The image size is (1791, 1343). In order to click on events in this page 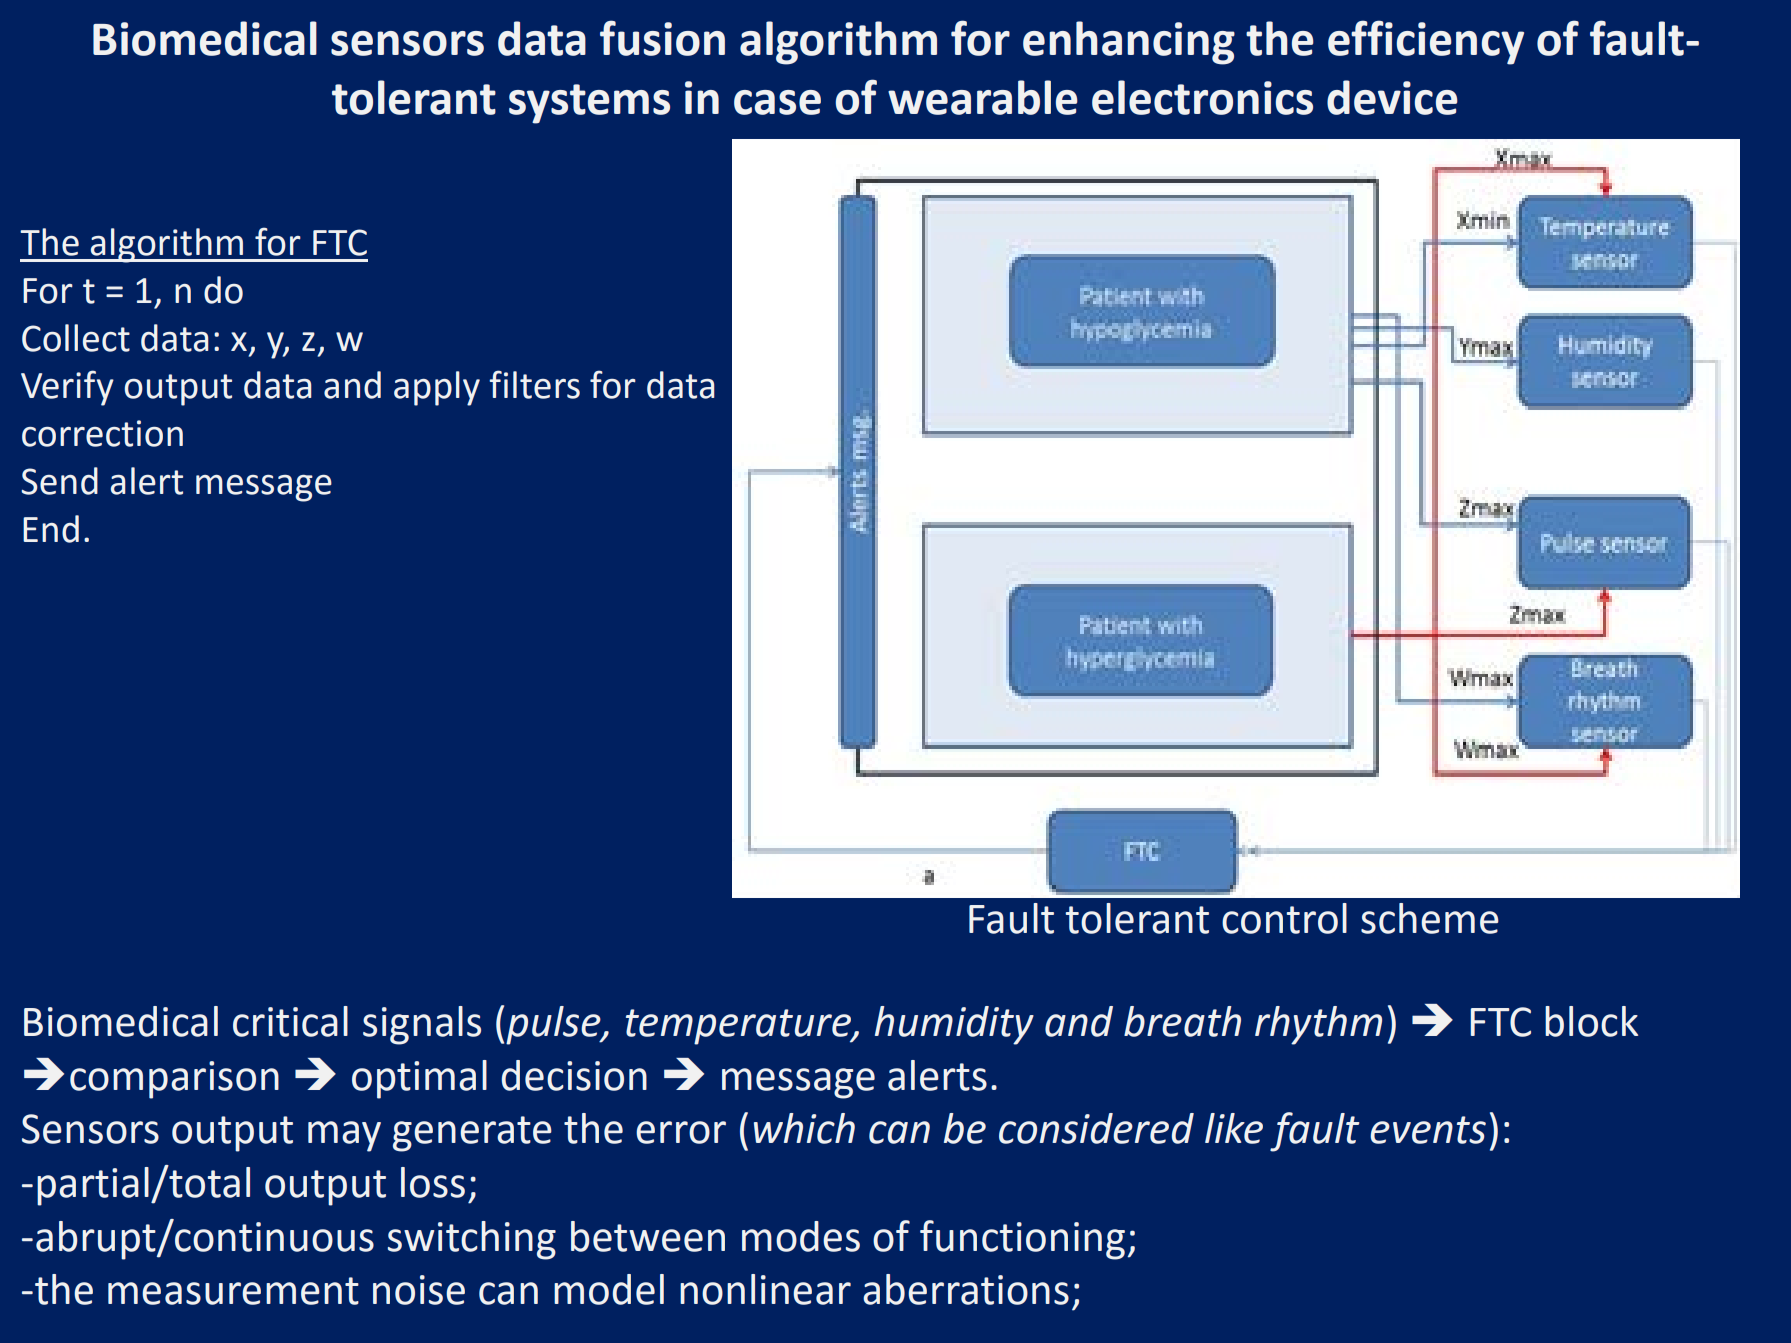, I will do `click(1428, 1130)`.
